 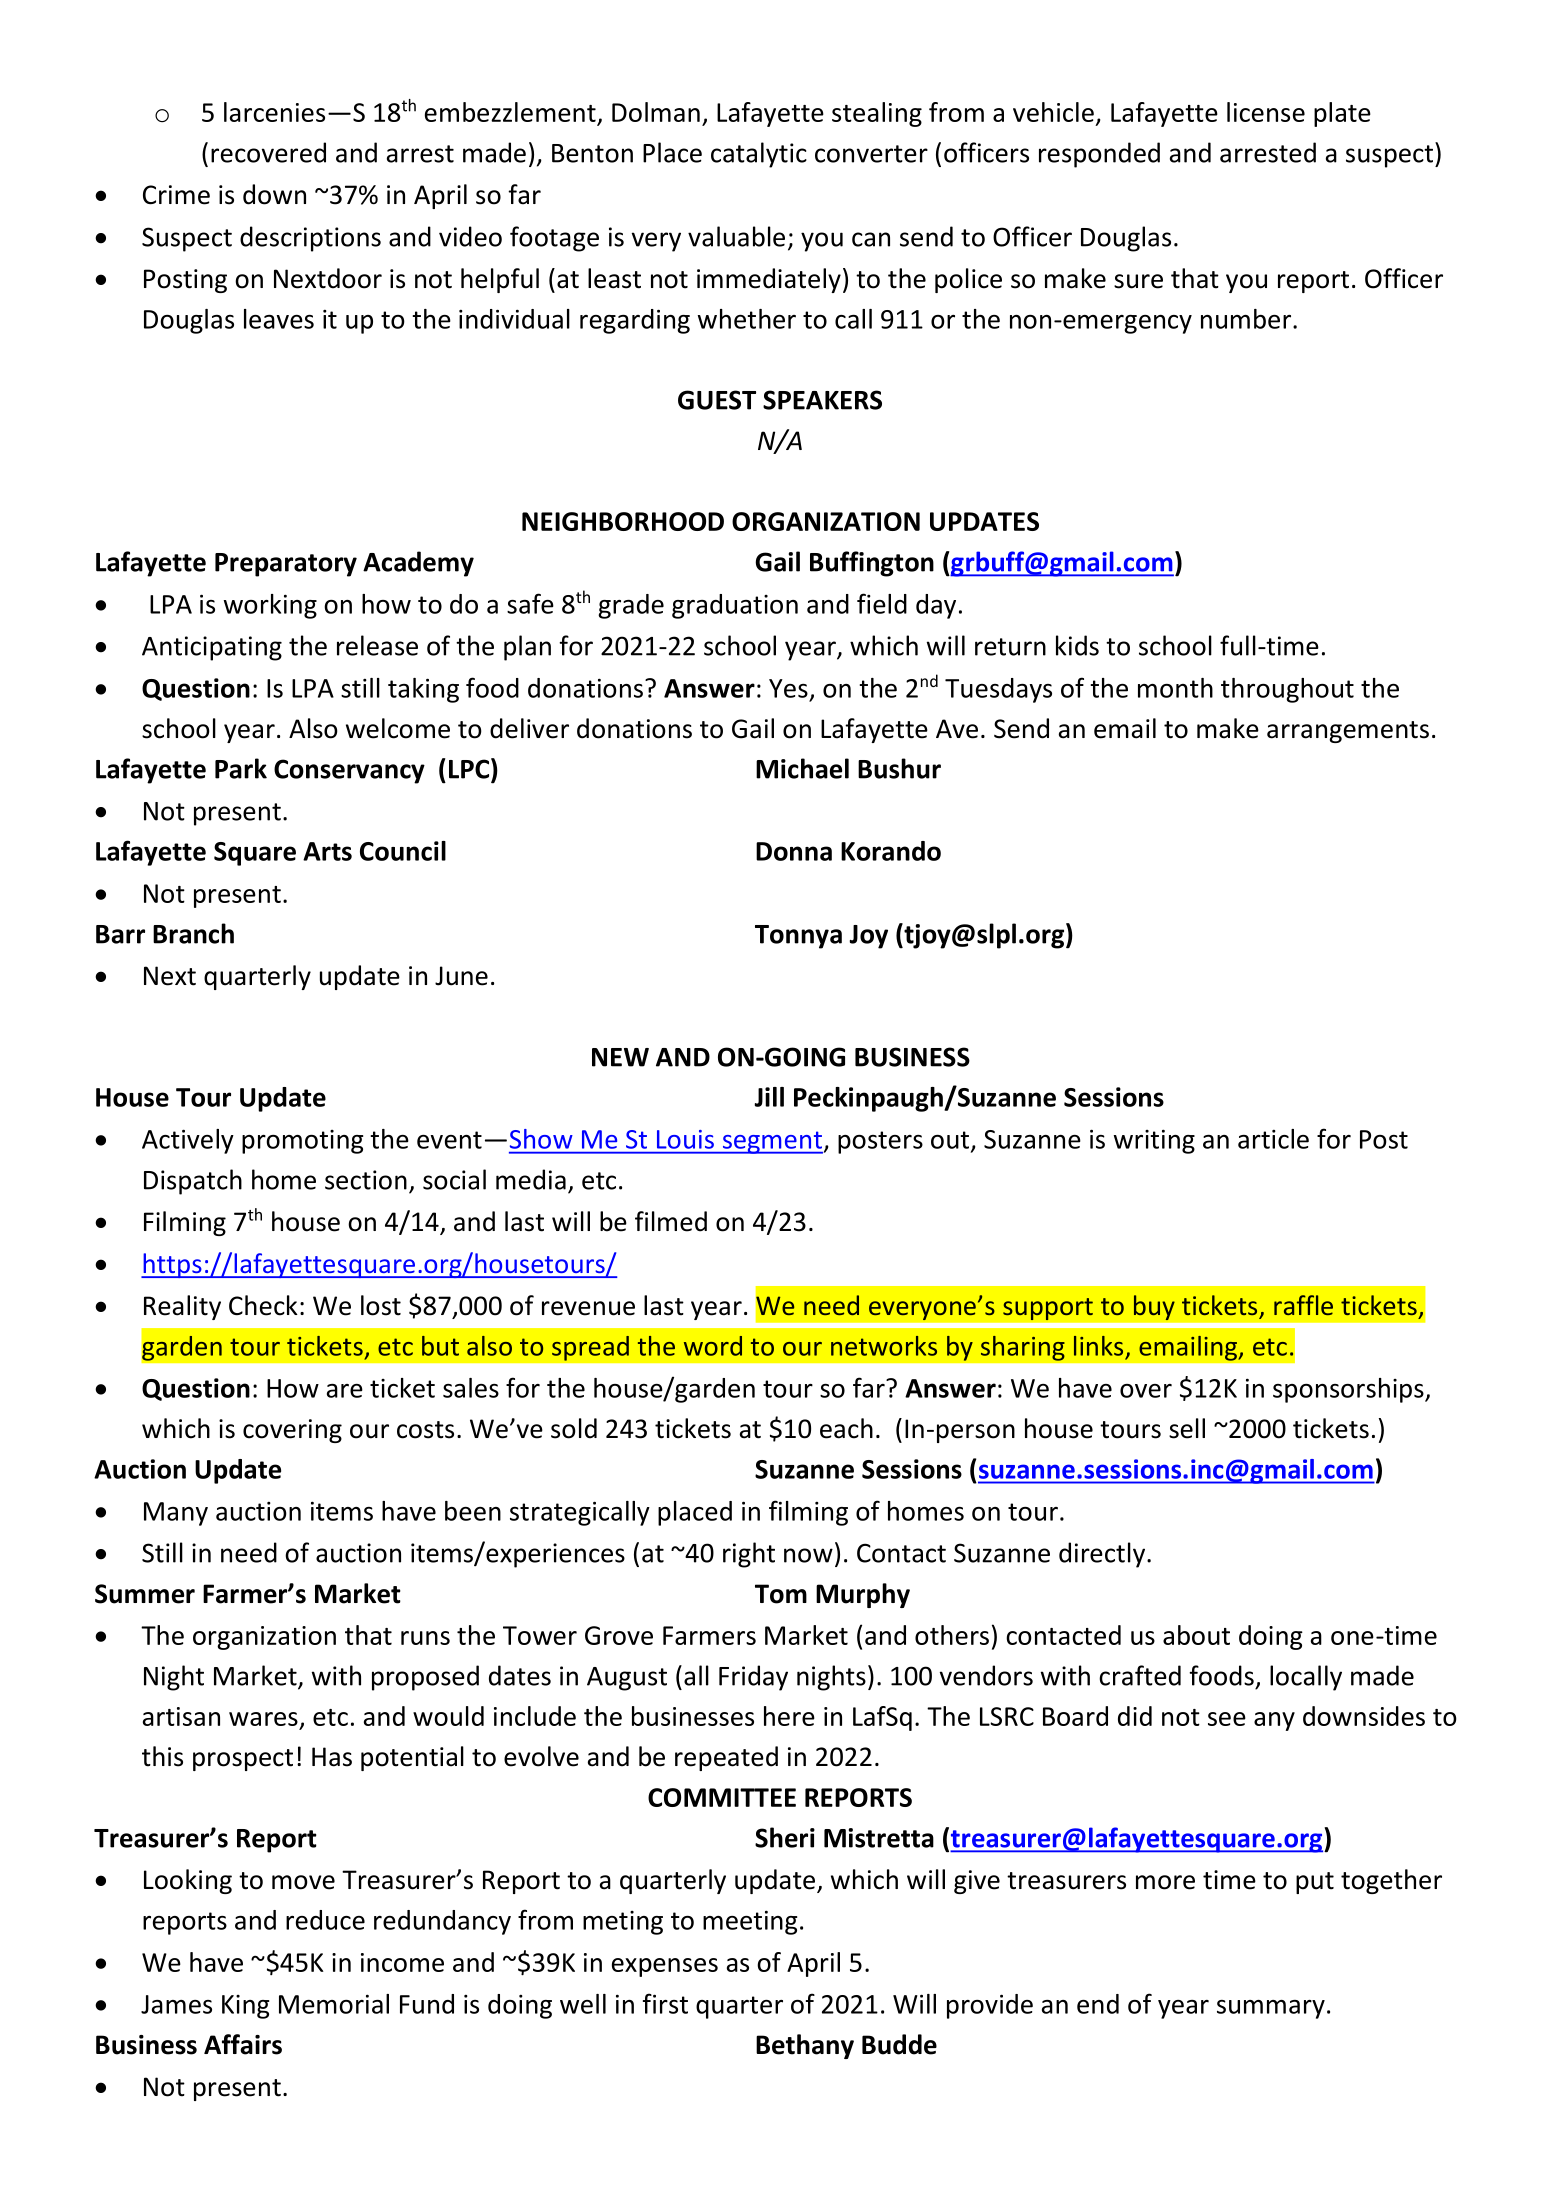 I want to click on catalytic, so click(x=759, y=155).
